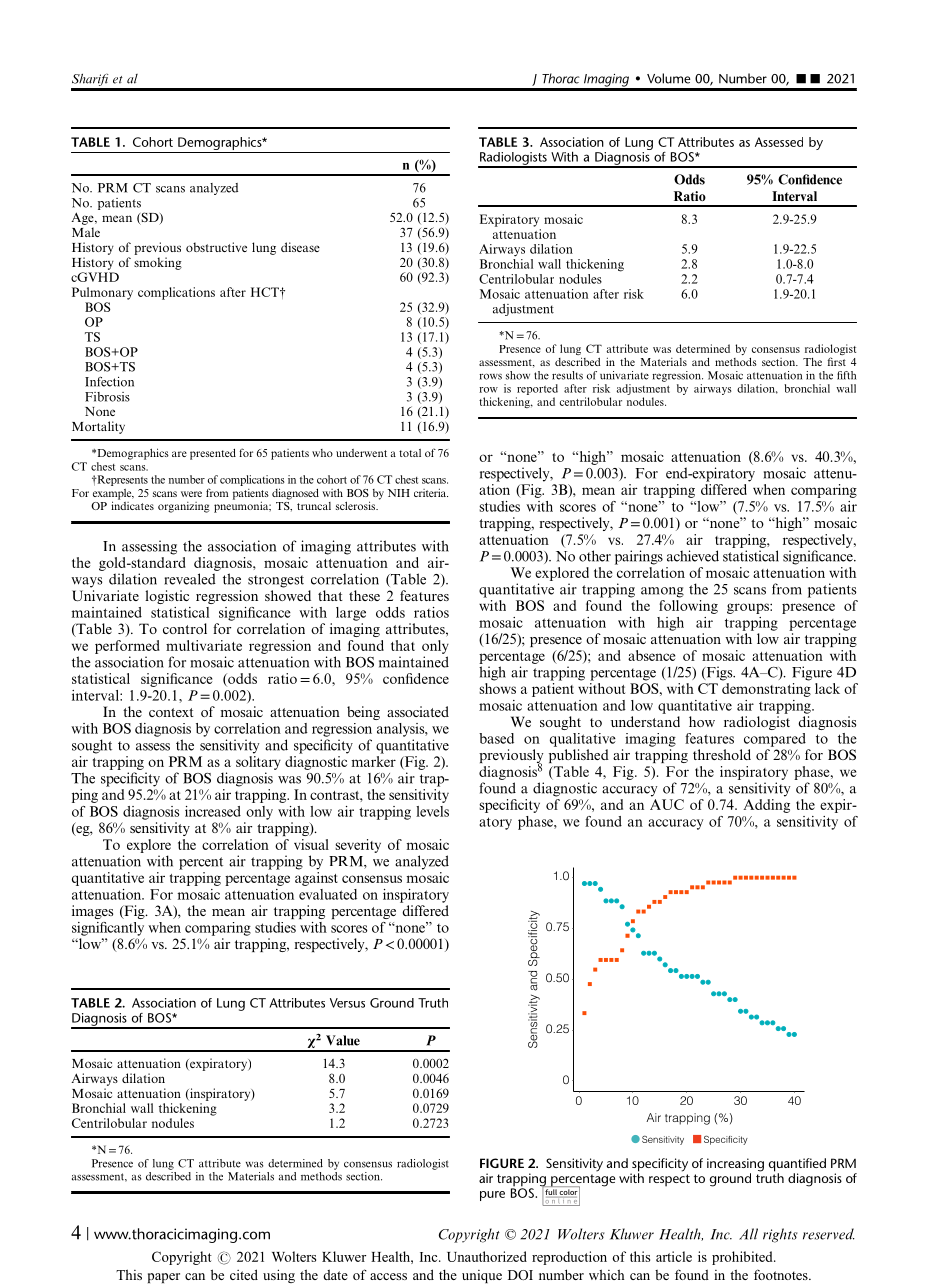 The width and height of the screenshot is (928, 1288). I want to click on associated, so click(418, 711).
